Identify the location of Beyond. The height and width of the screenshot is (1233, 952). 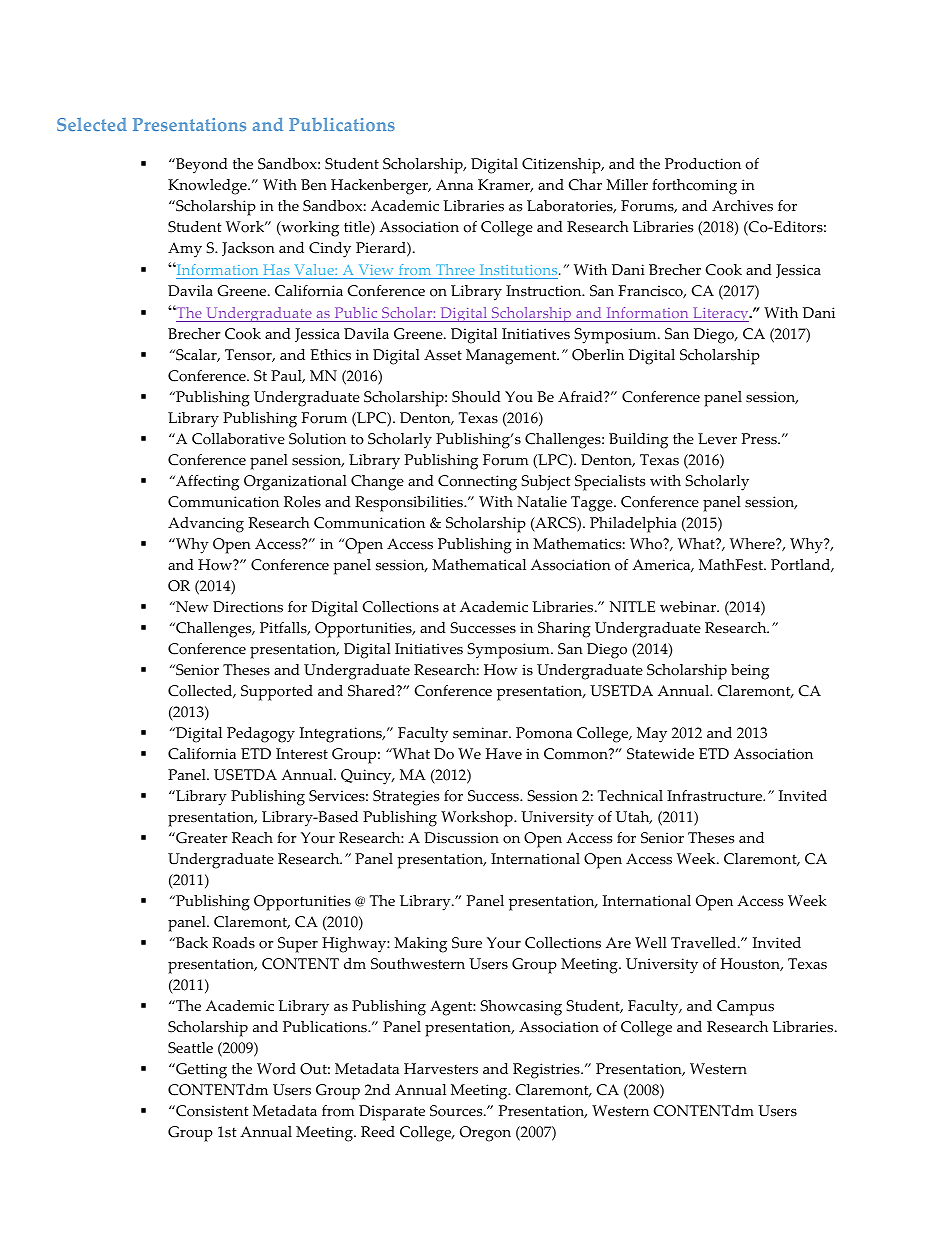
(201, 166).
